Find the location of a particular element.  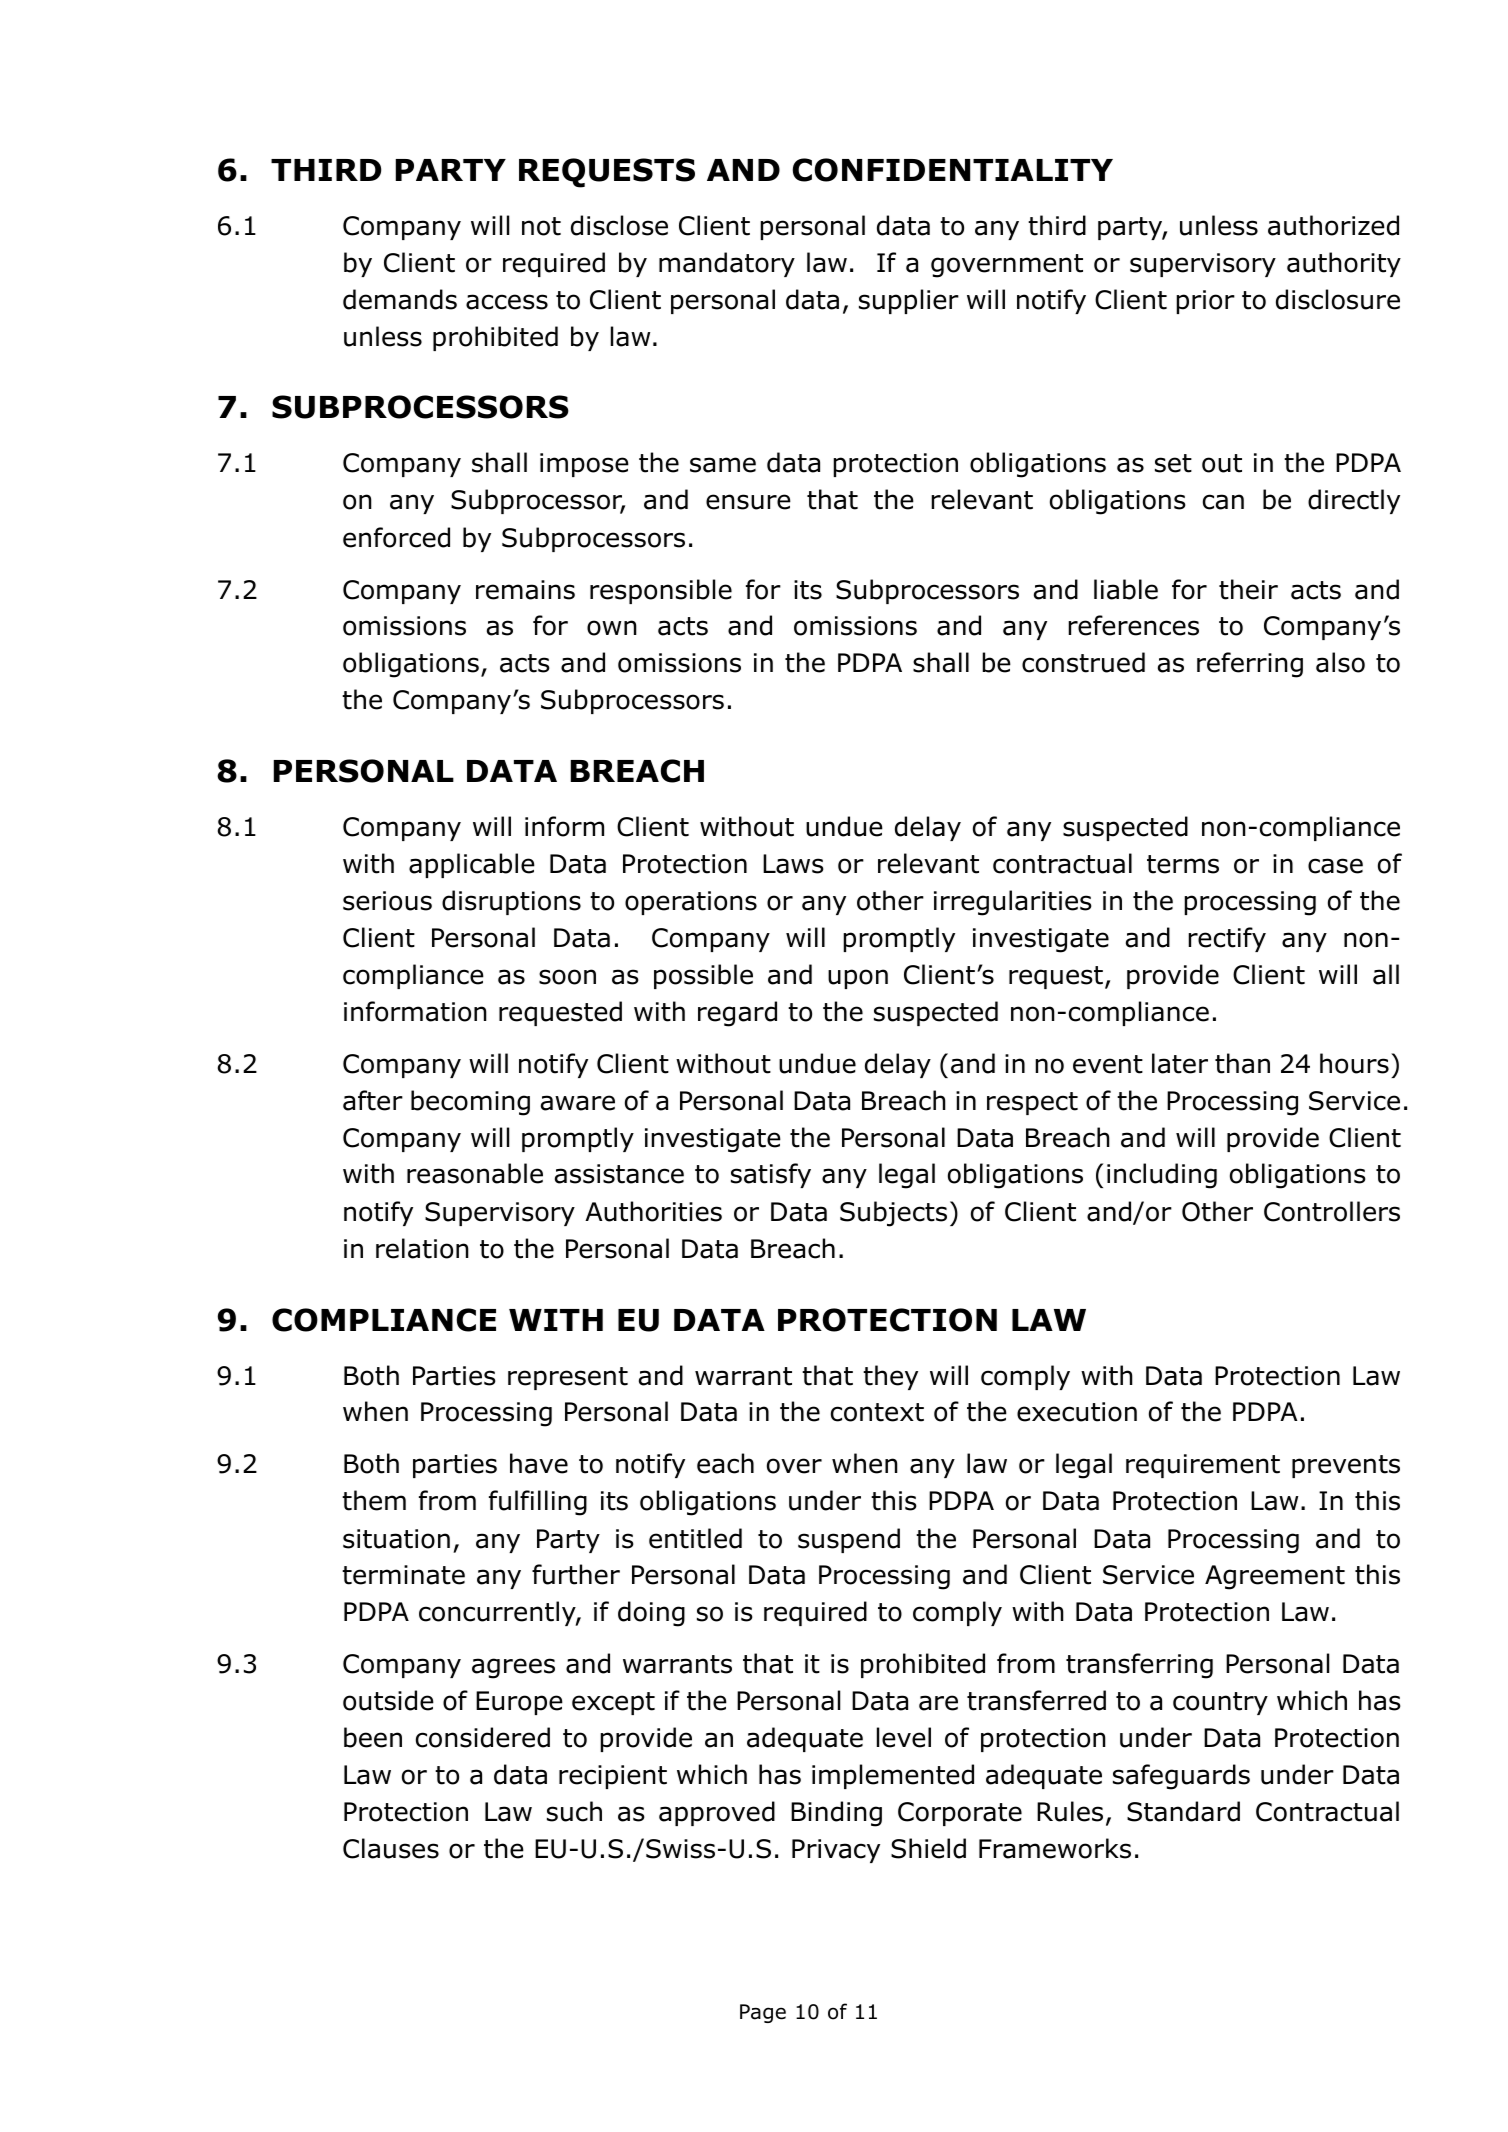

supplier is located at coordinates (909, 301).
